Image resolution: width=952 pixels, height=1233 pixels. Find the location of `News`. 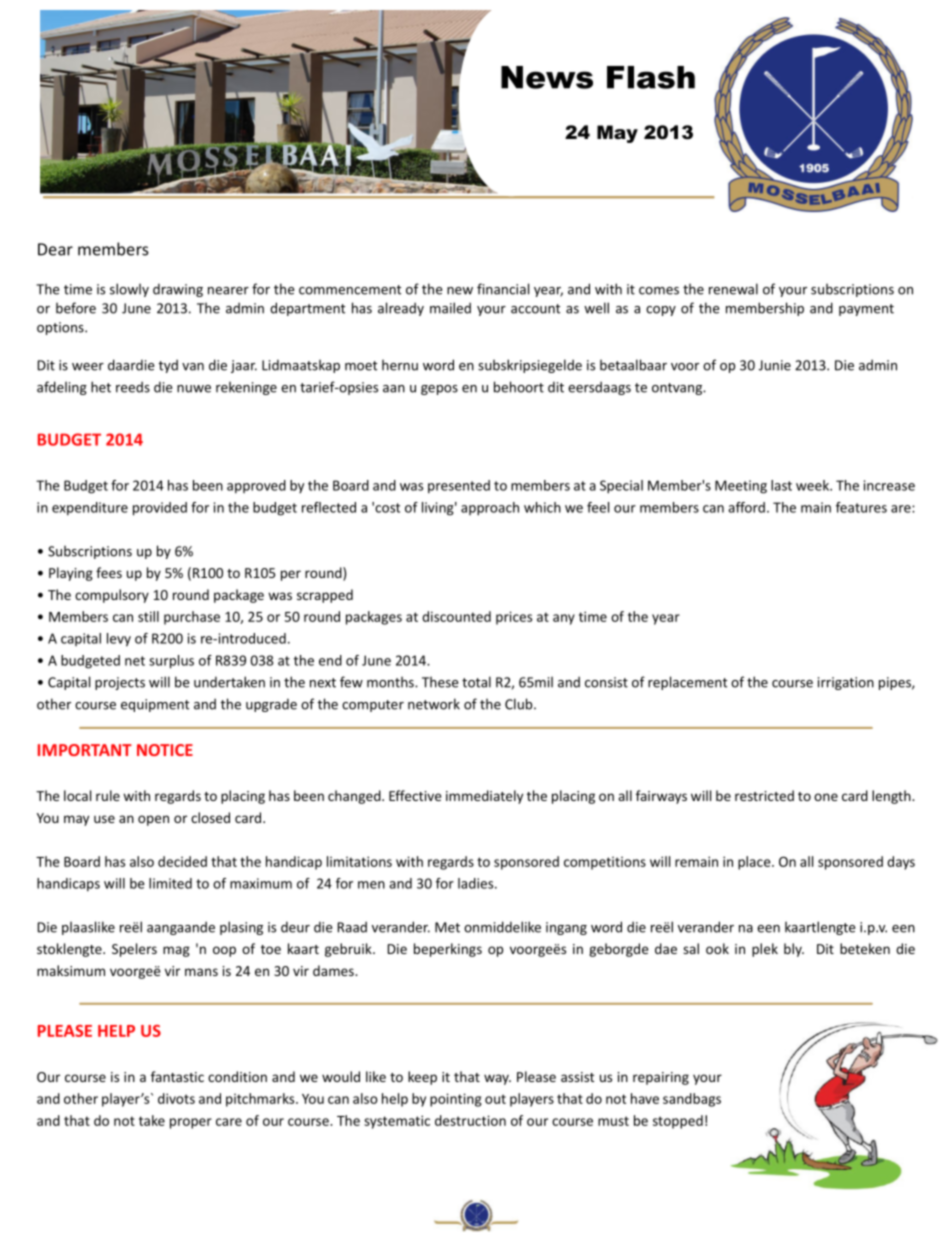

News is located at coordinates (547, 77).
